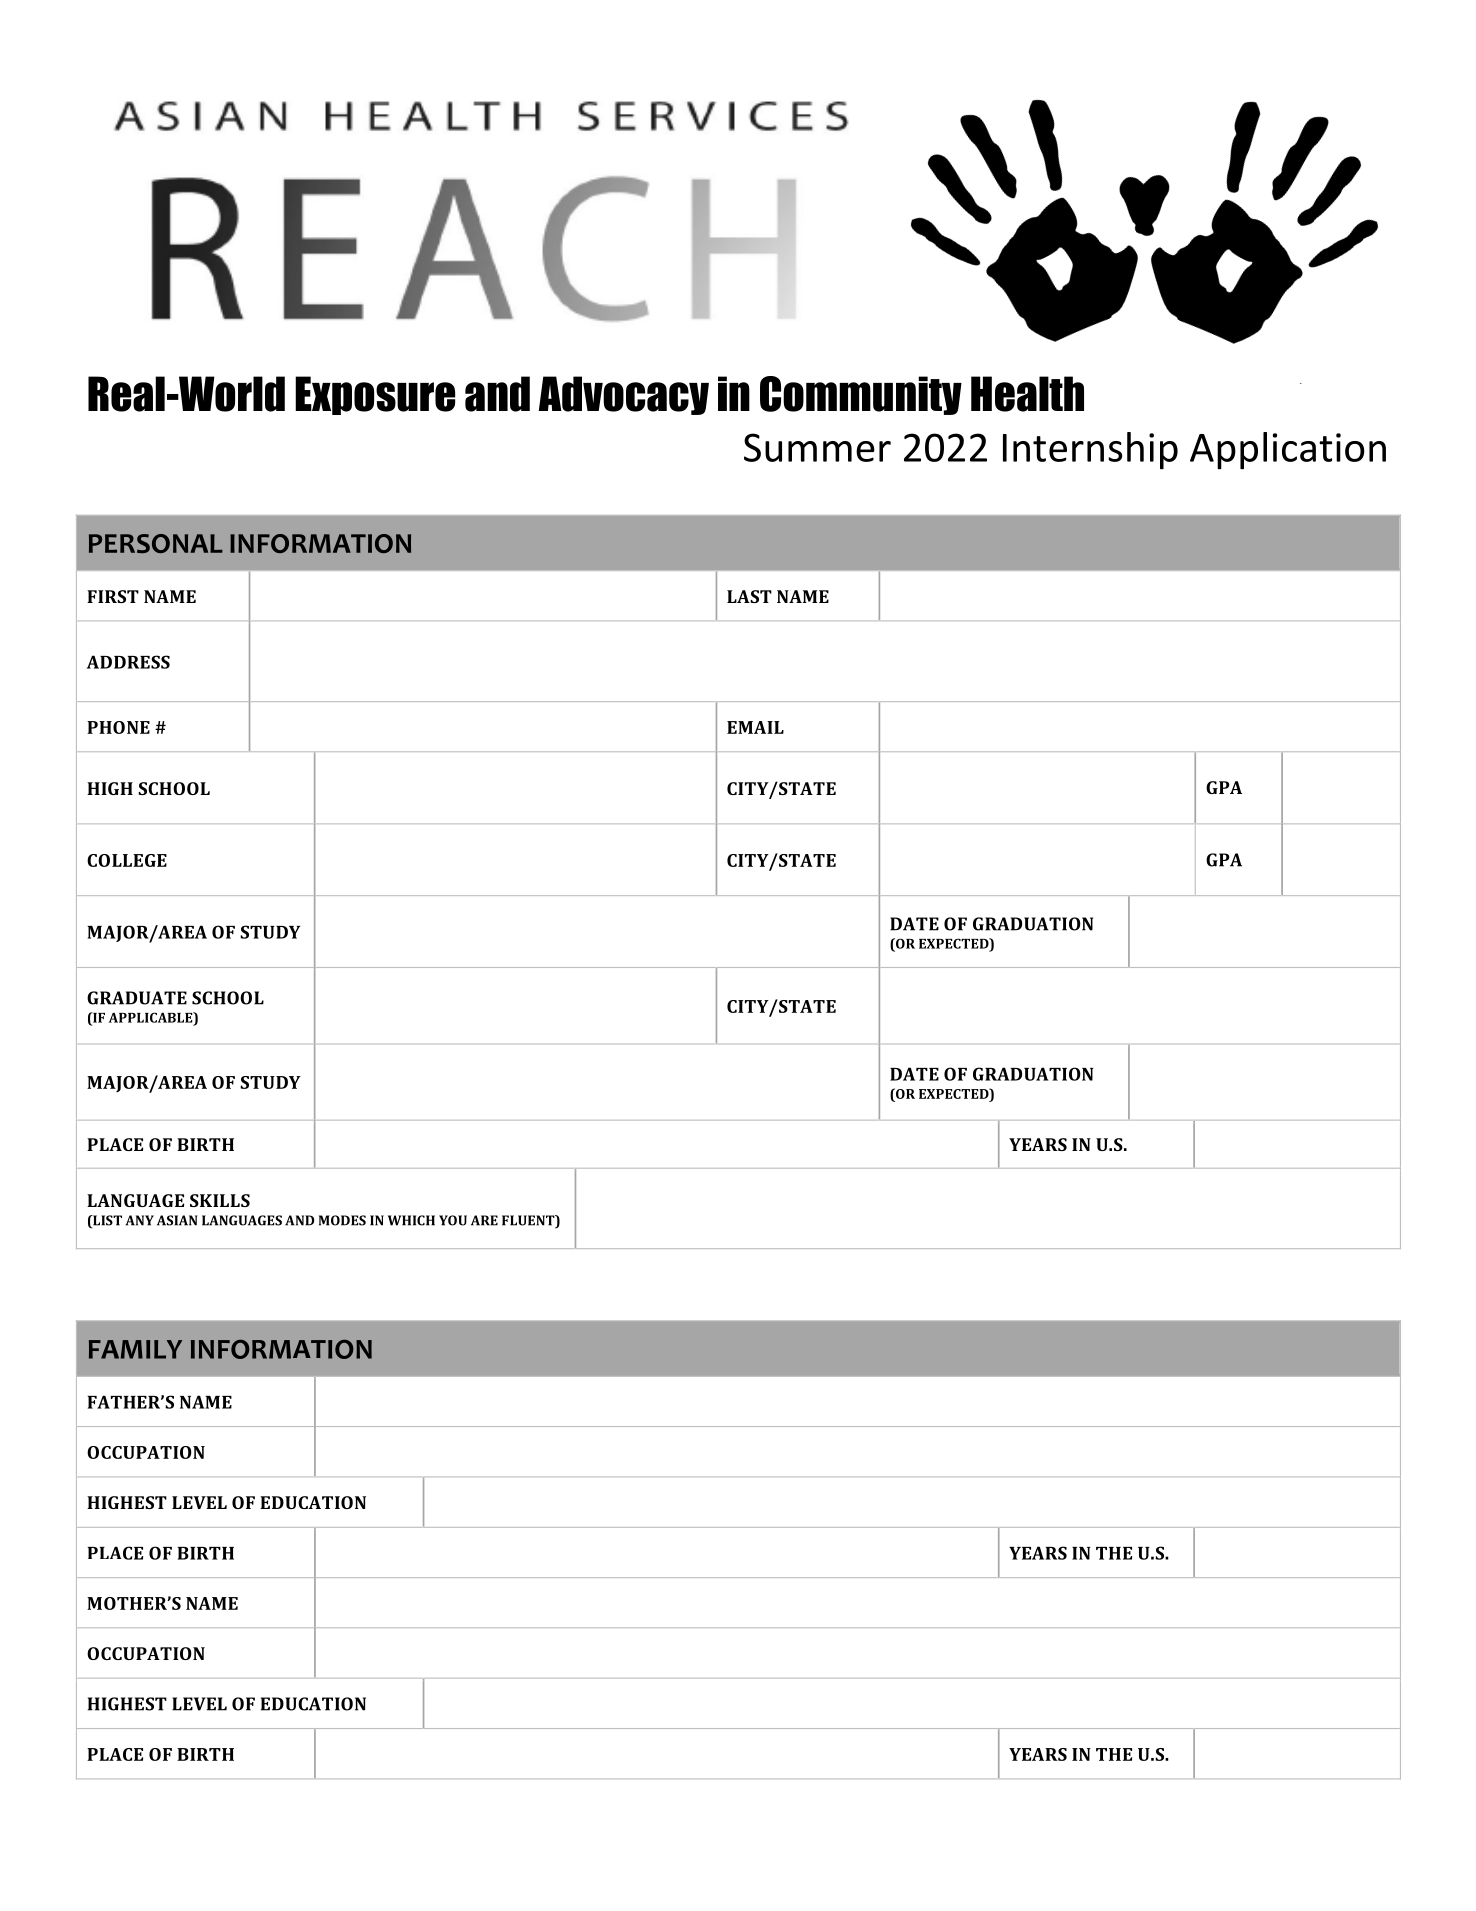 The image size is (1476, 1911). I want to click on WHICH, so click(411, 1220).
